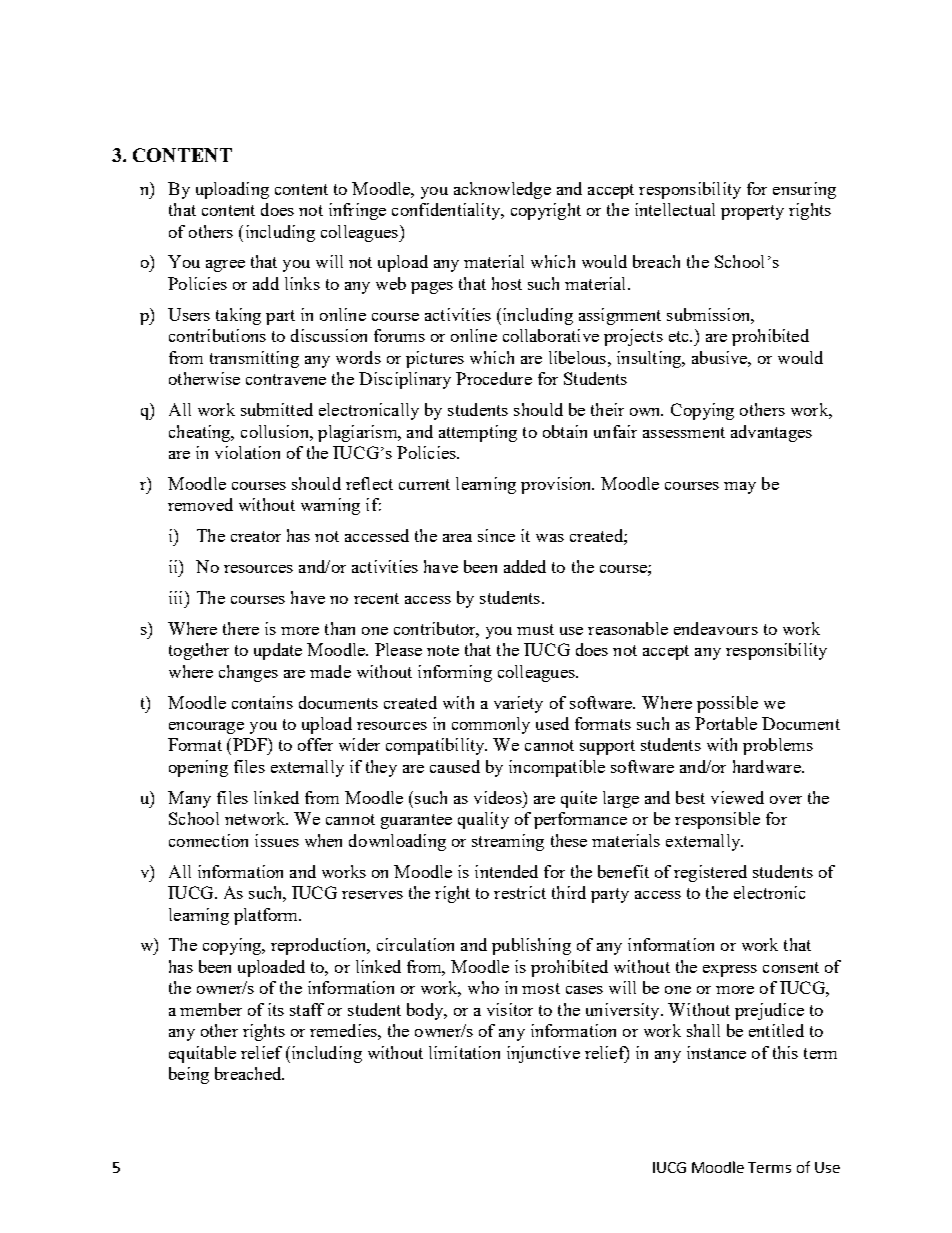  Describe the element at coordinates (502, 190) in the image. I see `acknowledge` at that location.
